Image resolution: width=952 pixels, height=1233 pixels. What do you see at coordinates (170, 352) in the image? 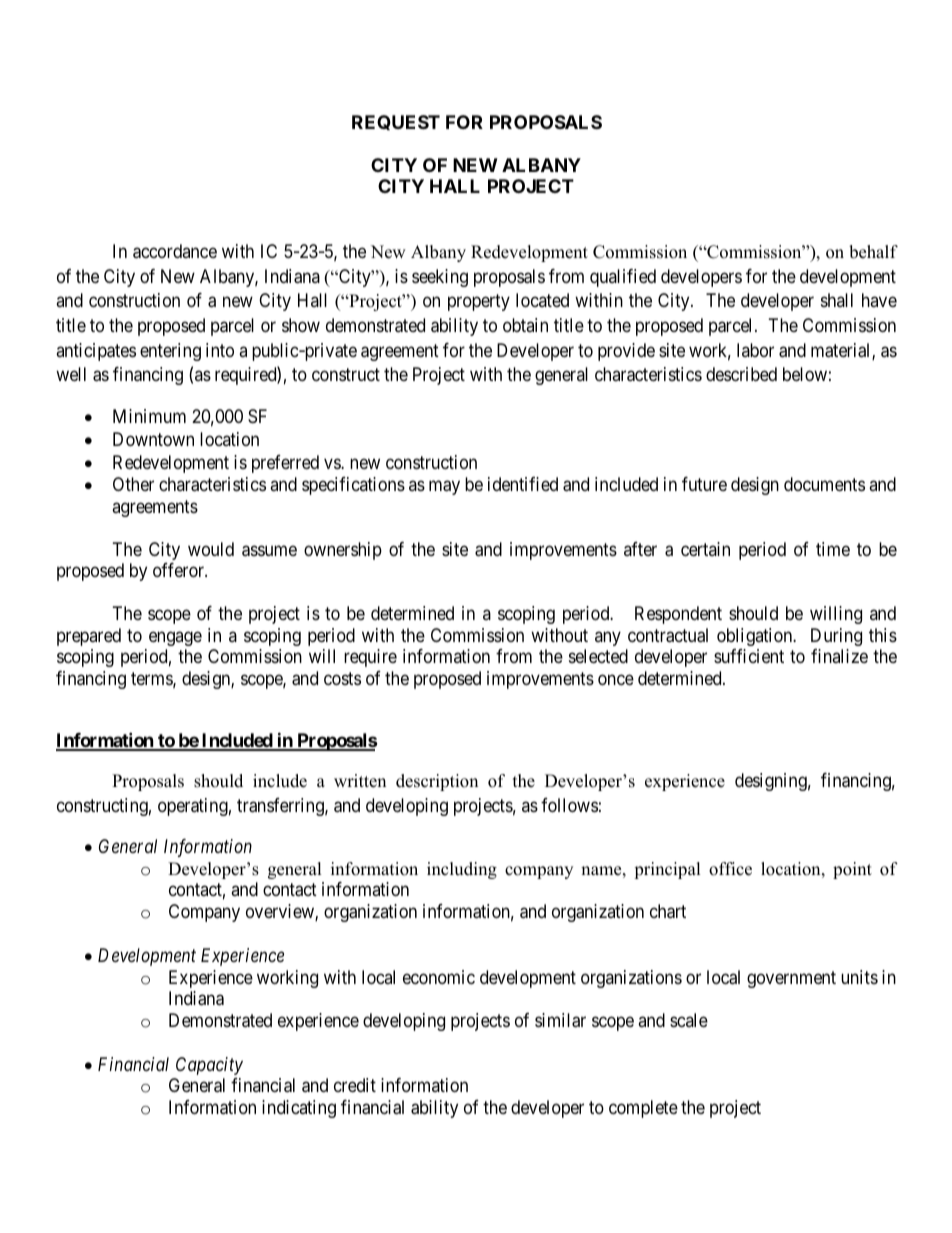
I see `entering` at bounding box center [170, 352].
